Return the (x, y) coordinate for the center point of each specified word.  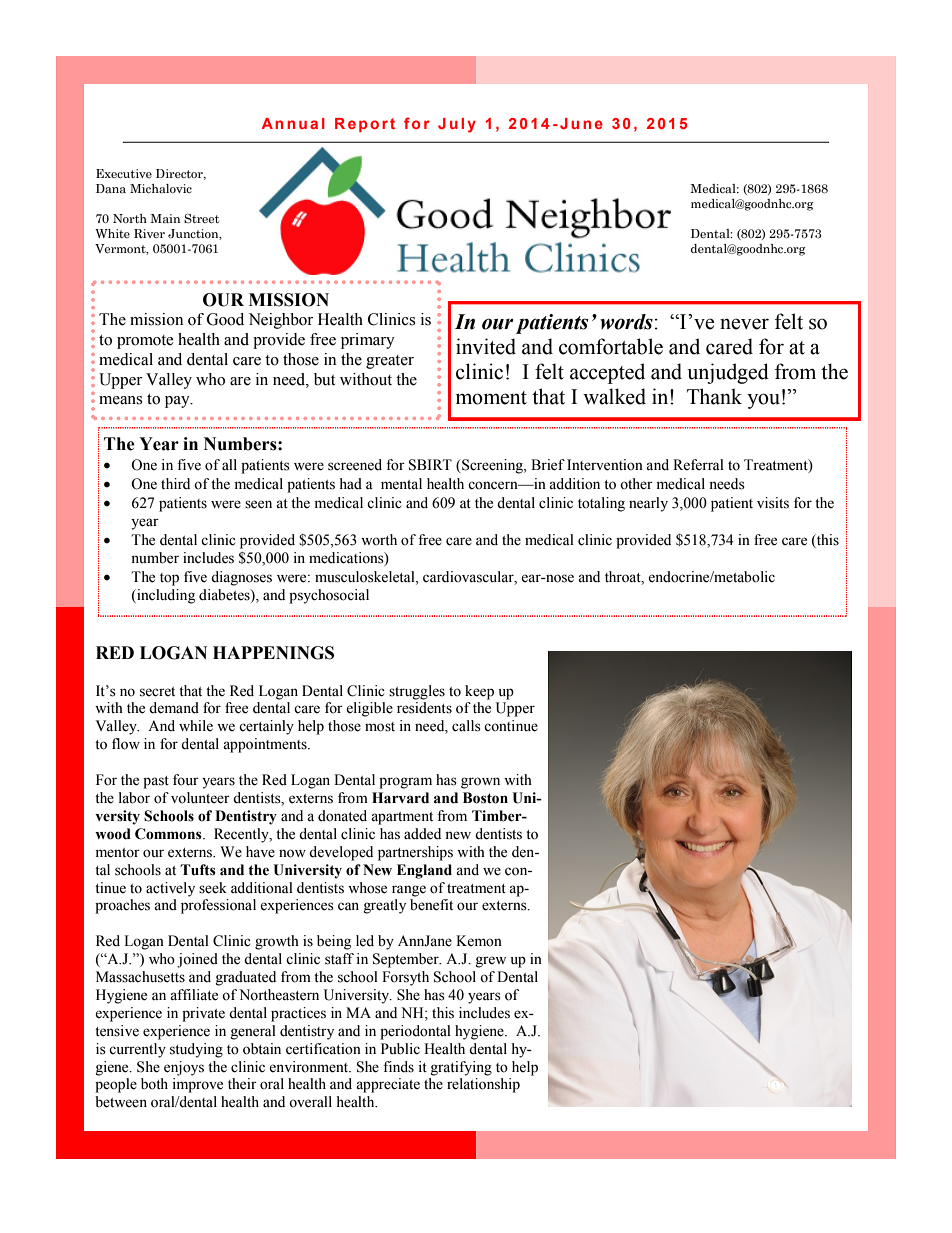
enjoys (184, 1068)
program (405, 783)
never (744, 324)
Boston (485, 798)
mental (401, 484)
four (186, 780)
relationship (483, 1085)
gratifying (461, 1068)
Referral (698, 465)
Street (202, 219)
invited (486, 346)
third (175, 483)
